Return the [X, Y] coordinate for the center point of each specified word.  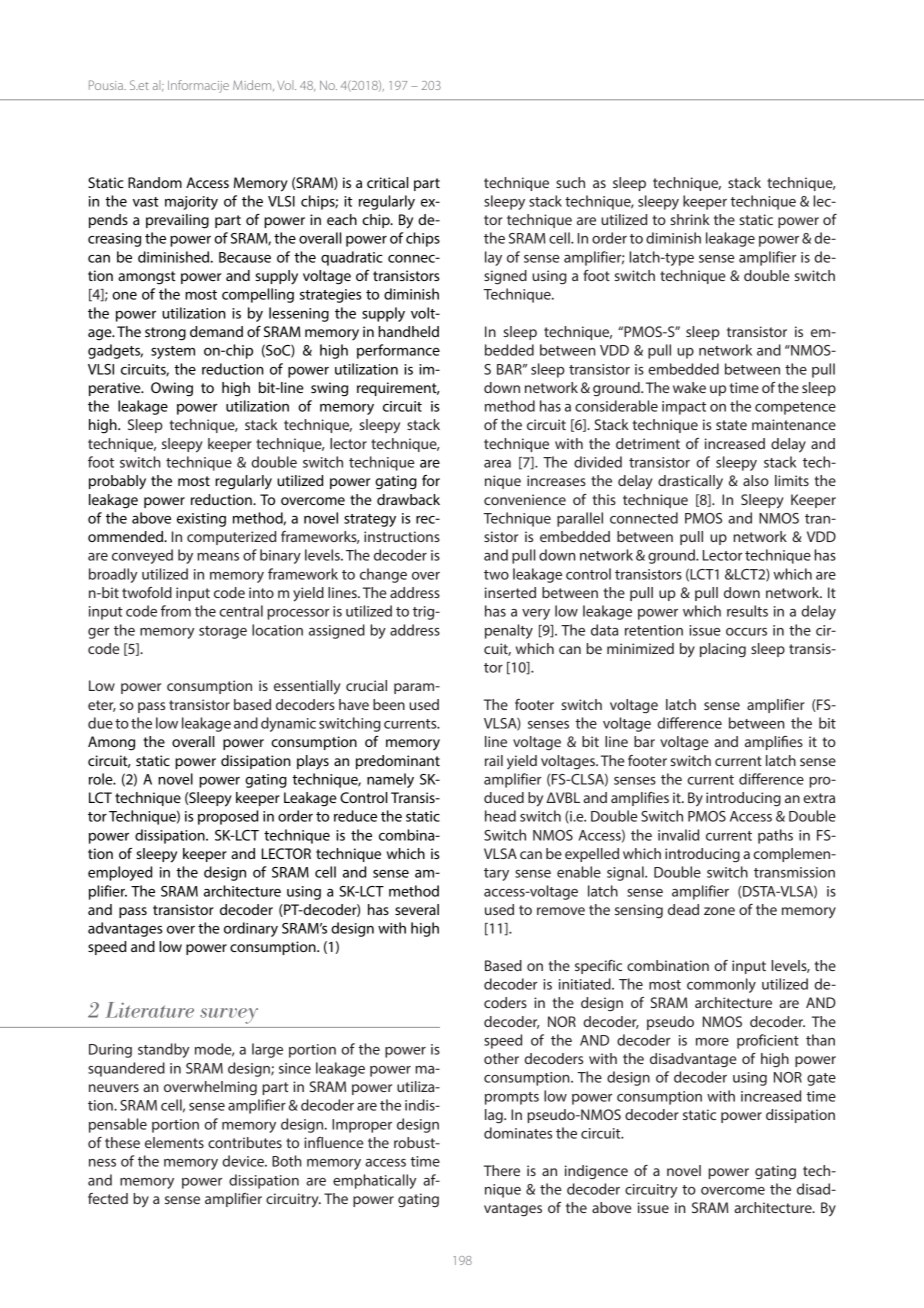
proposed [228, 817]
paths [775, 836]
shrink [690, 219]
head [500, 816]
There [502, 1170]
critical [387, 182]
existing [201, 520]
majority [191, 203]
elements [174, 1142]
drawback [408, 499]
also [756, 480]
